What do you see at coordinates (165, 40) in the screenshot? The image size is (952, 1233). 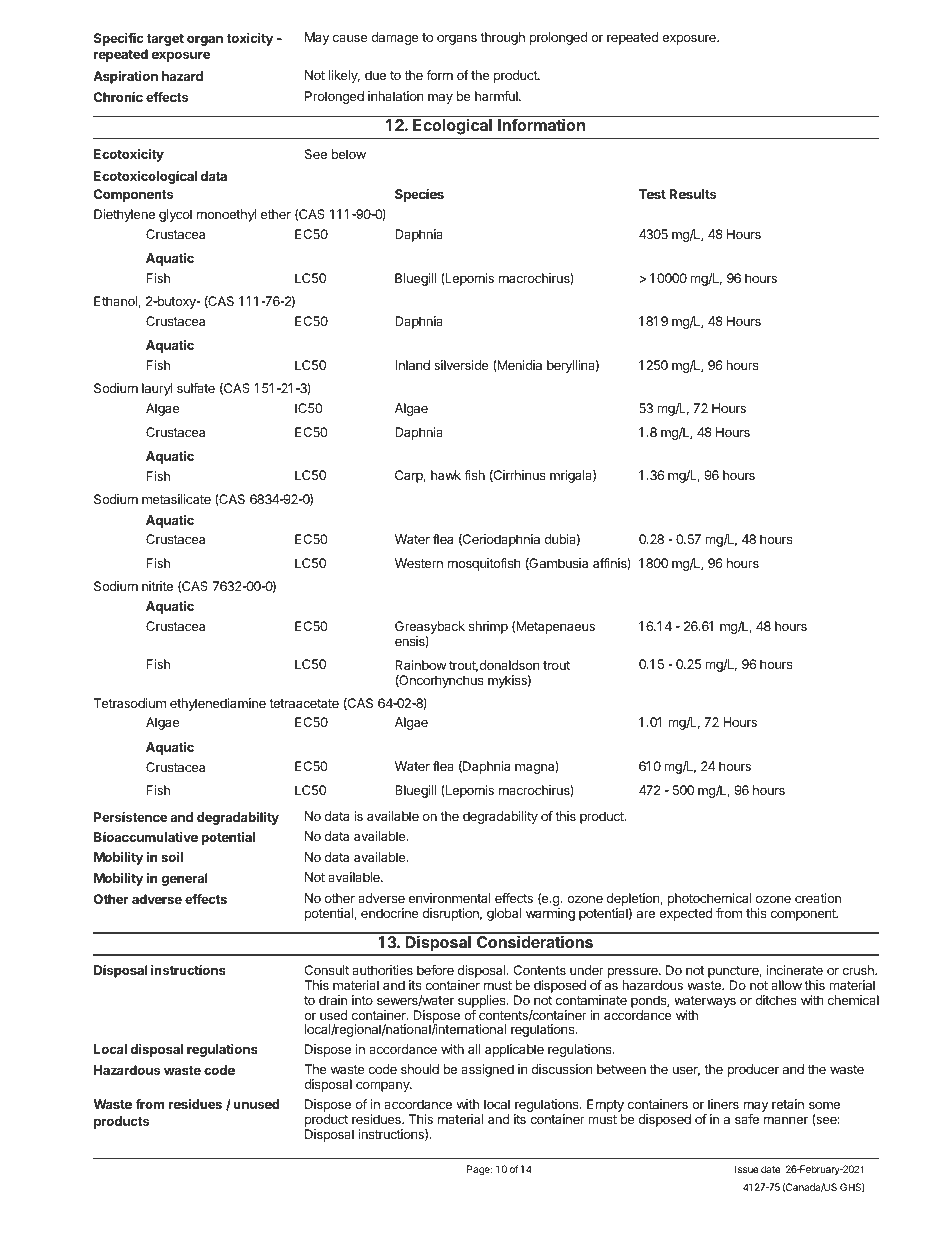 I see `target` at bounding box center [165, 40].
